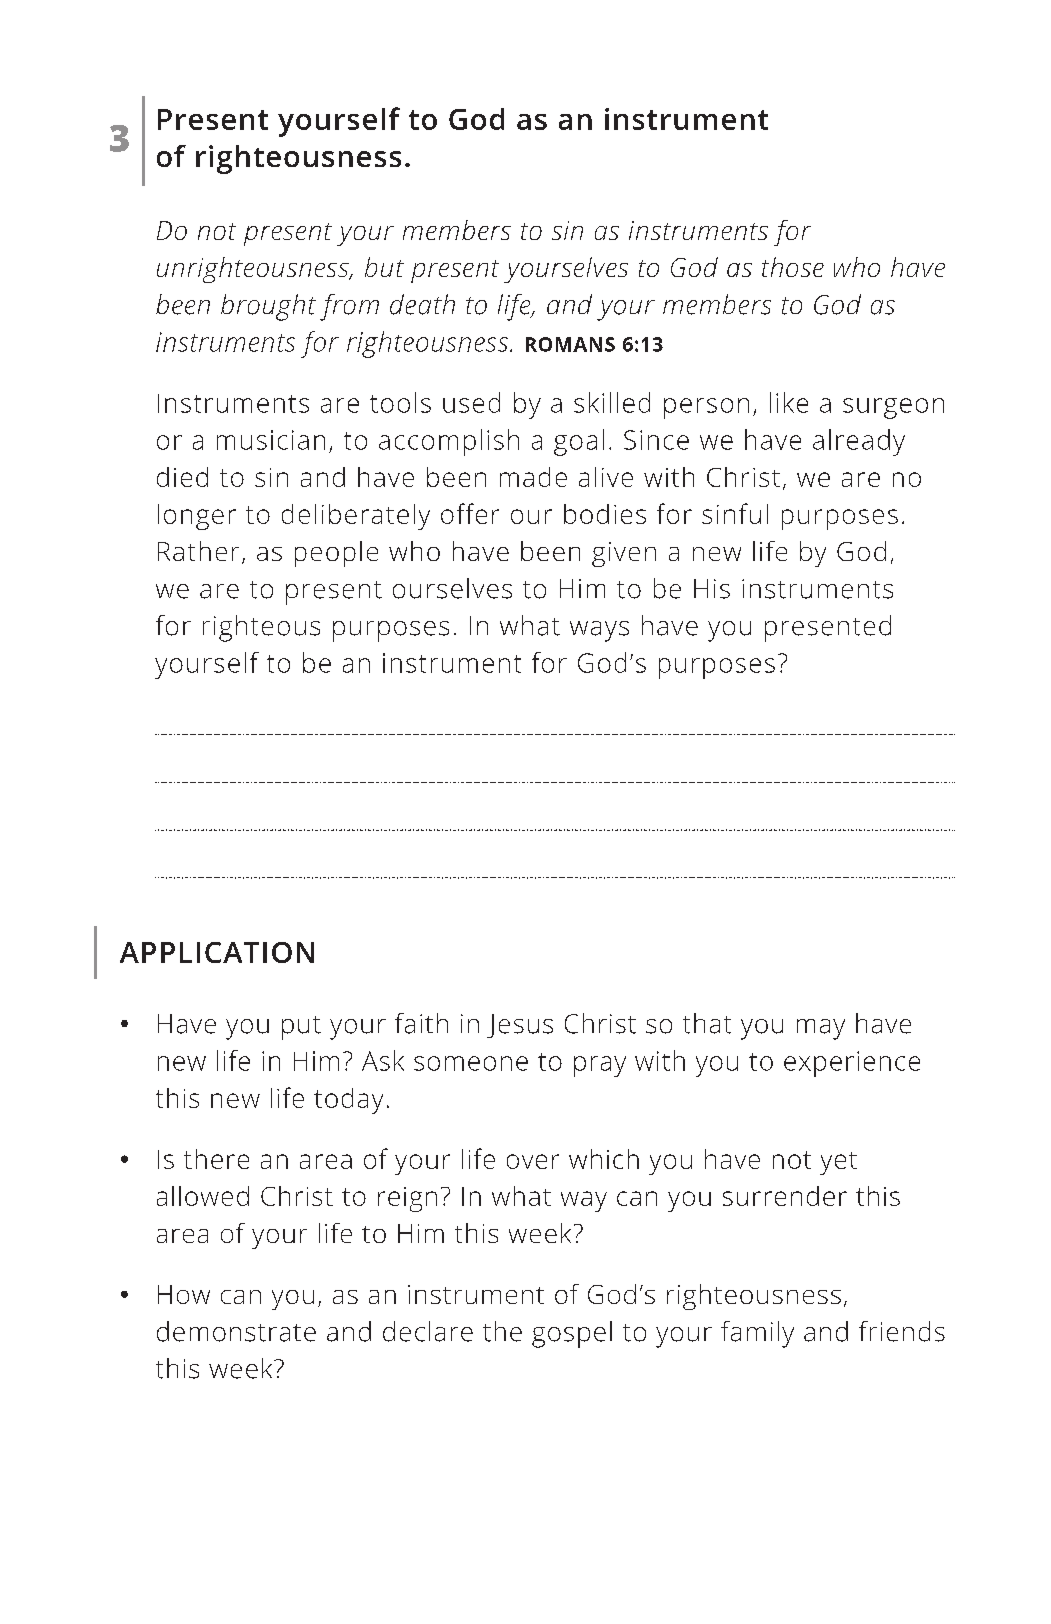 This screenshot has width=1051, height=1624. Describe the element at coordinates (217, 952) in the screenshot. I see `APPLICATION` at that location.
